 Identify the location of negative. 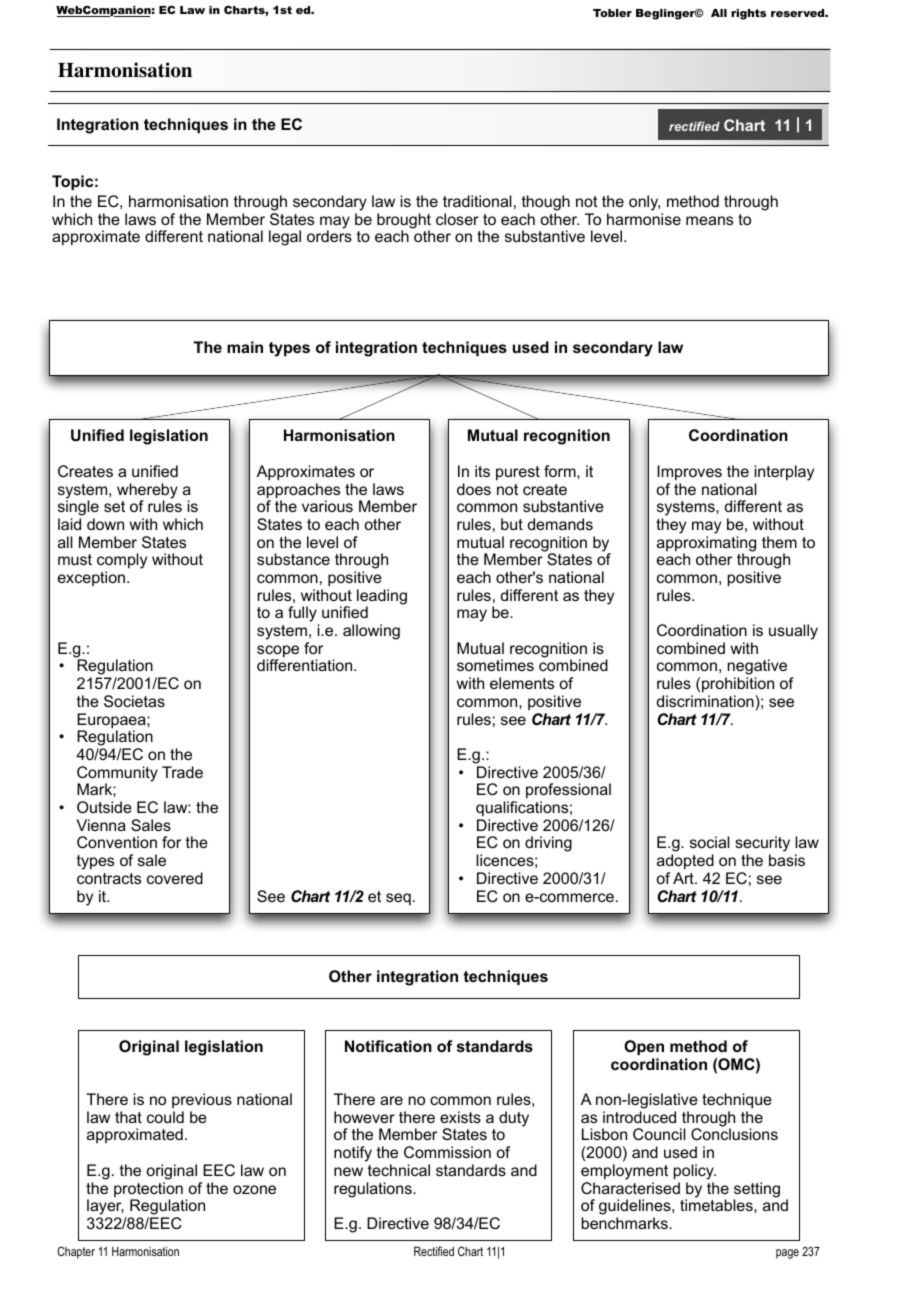
(756, 668).
